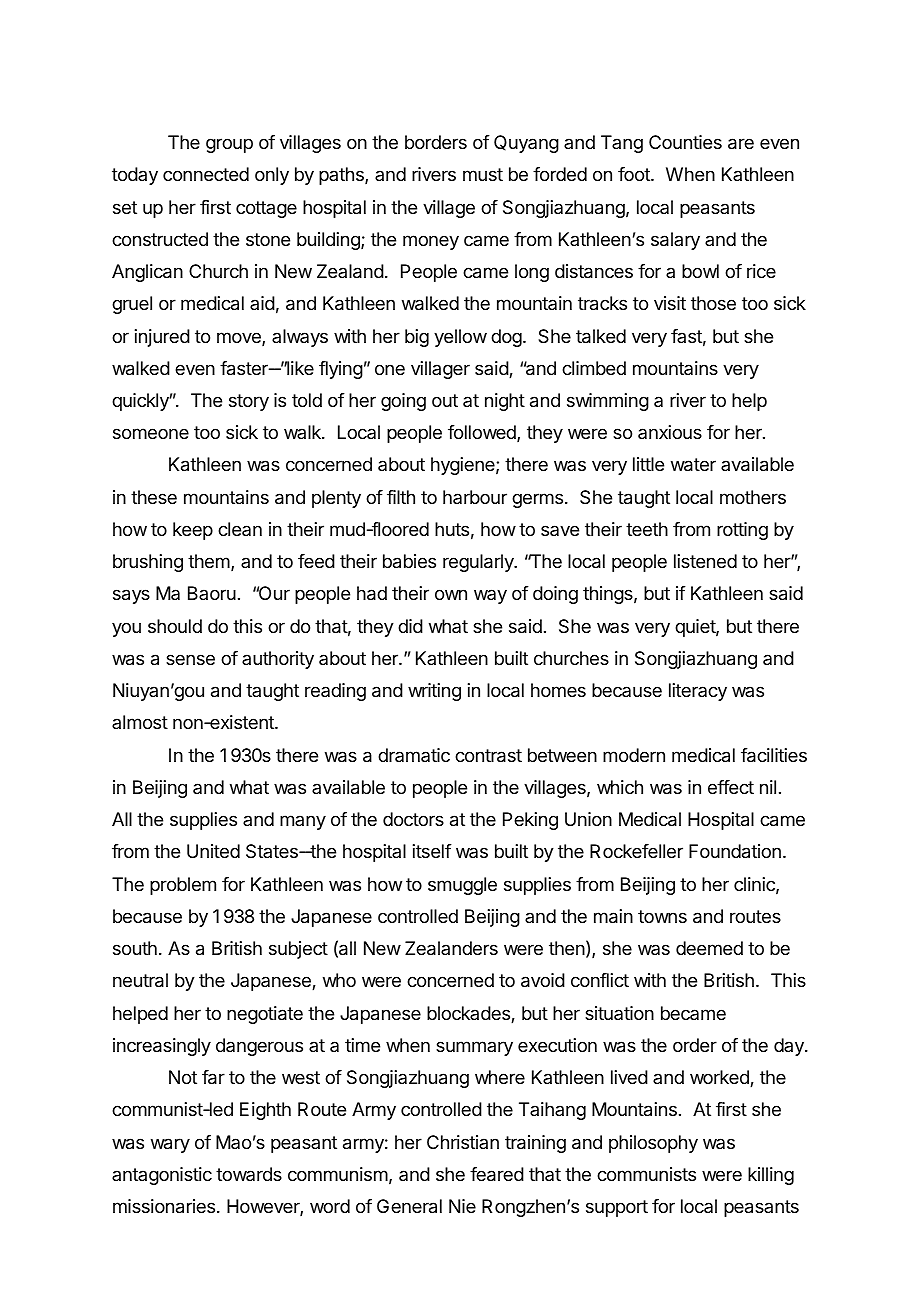  Describe the element at coordinates (462, 1206) in the page. I see `Nie` at that location.
